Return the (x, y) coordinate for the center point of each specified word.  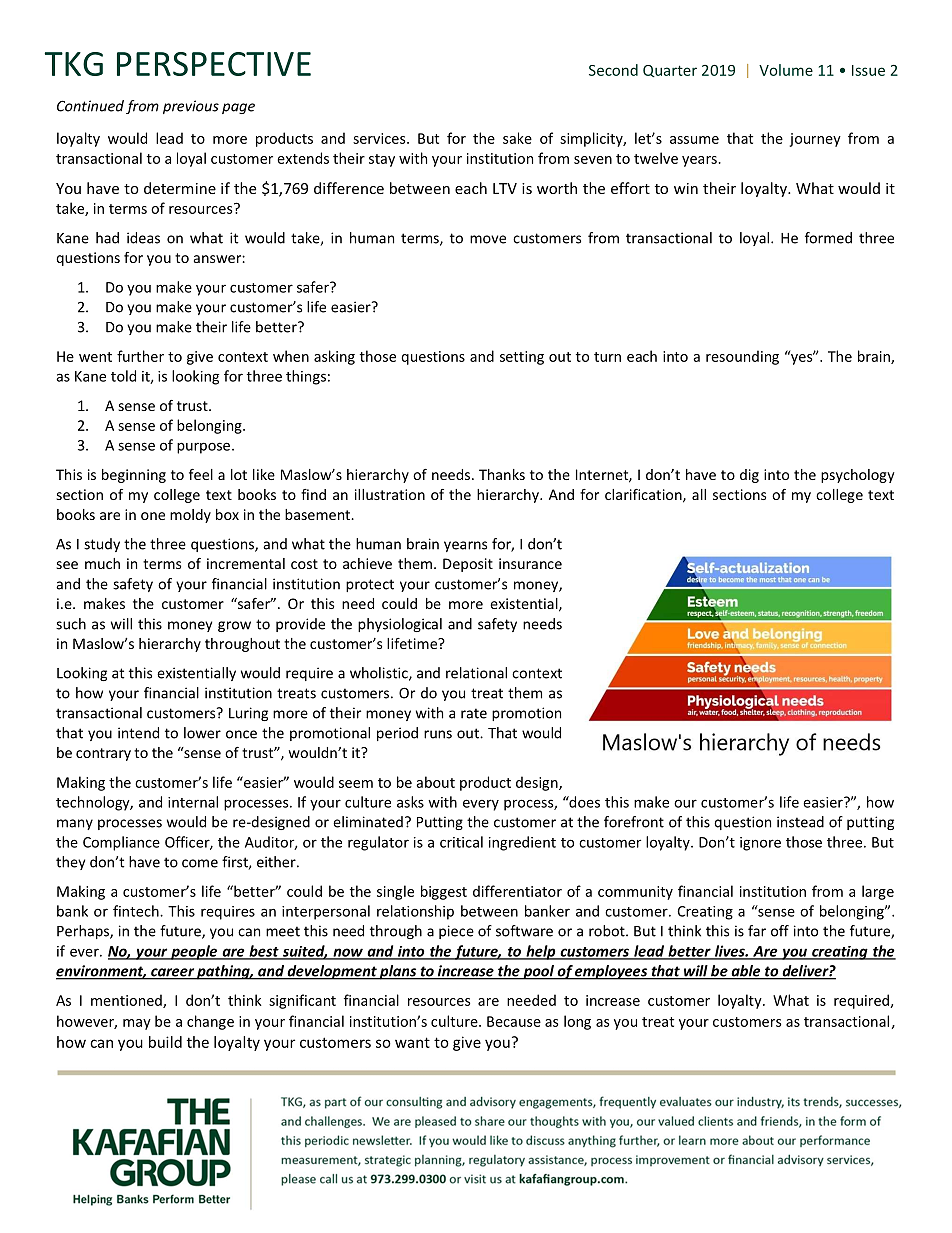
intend (138, 733)
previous (191, 107)
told (123, 376)
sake (517, 138)
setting (522, 358)
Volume (786, 70)
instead (800, 822)
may (137, 1024)
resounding (742, 357)
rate (474, 713)
